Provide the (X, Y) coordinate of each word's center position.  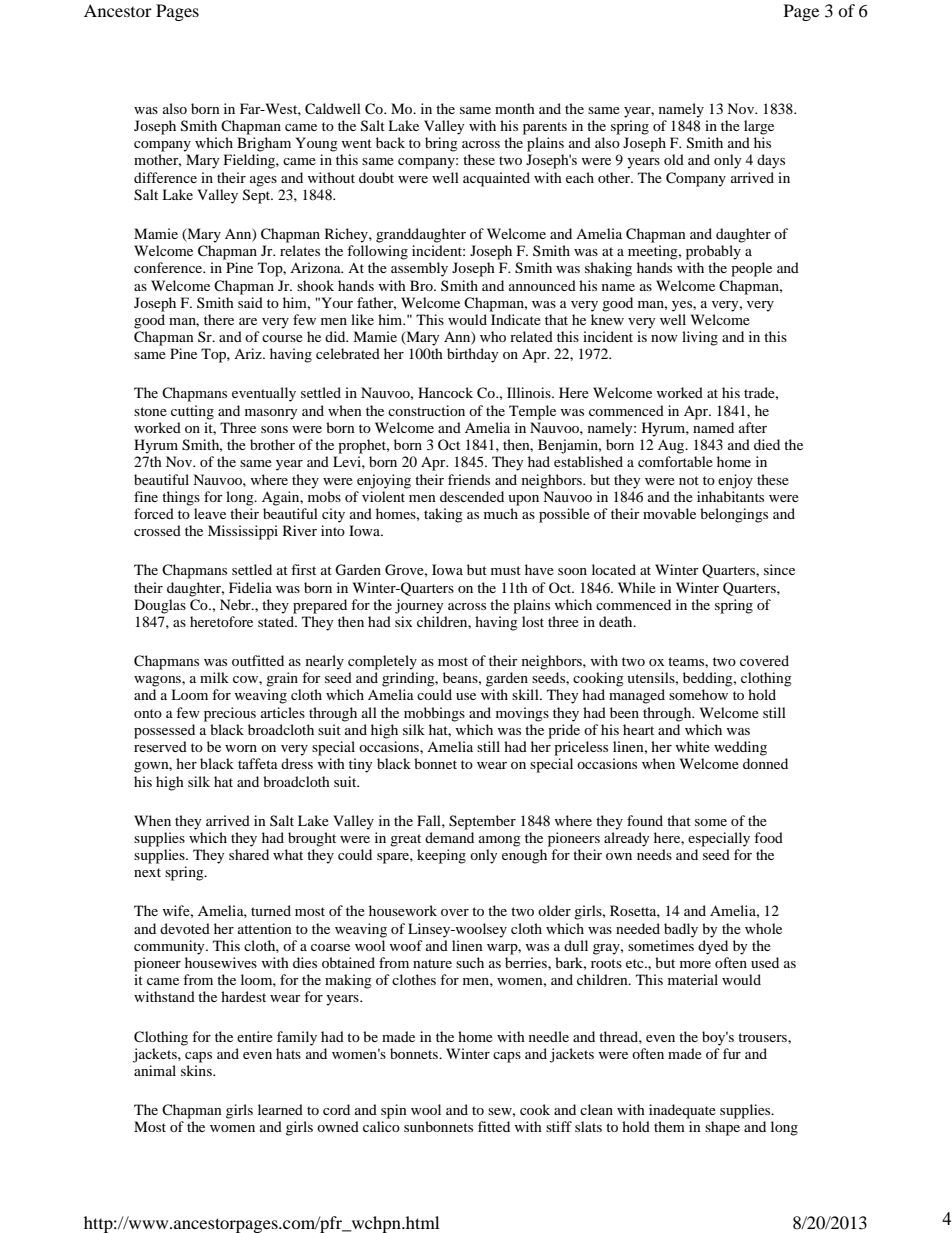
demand (449, 837)
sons (274, 429)
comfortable (675, 461)
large (759, 127)
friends (469, 479)
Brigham (264, 144)
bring (441, 144)
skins (197, 1070)
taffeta (258, 763)
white (692, 746)
